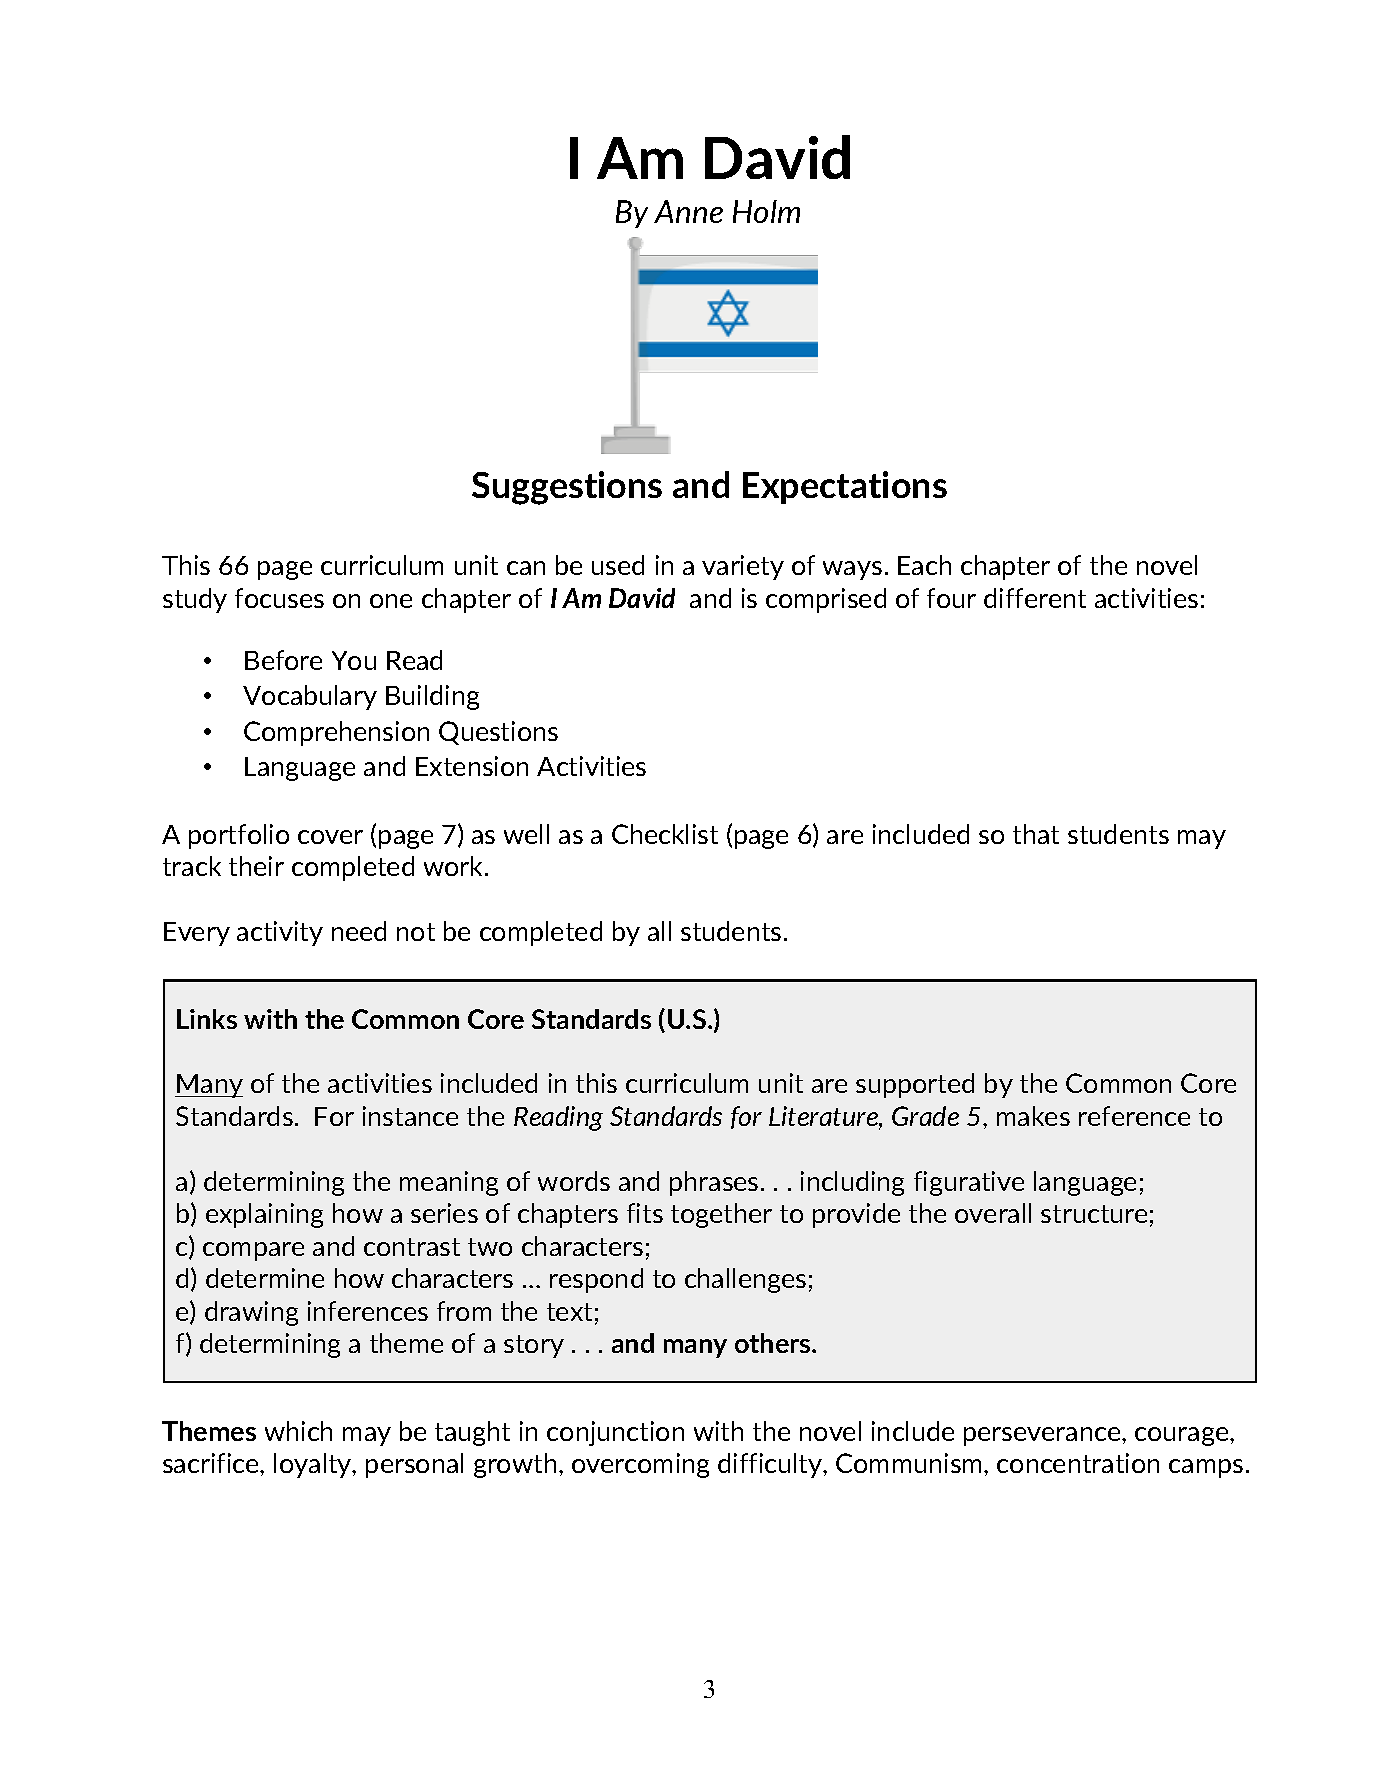 Image resolution: width=1379 pixels, height=1785 pixels. I want to click on cover, so click(330, 837).
